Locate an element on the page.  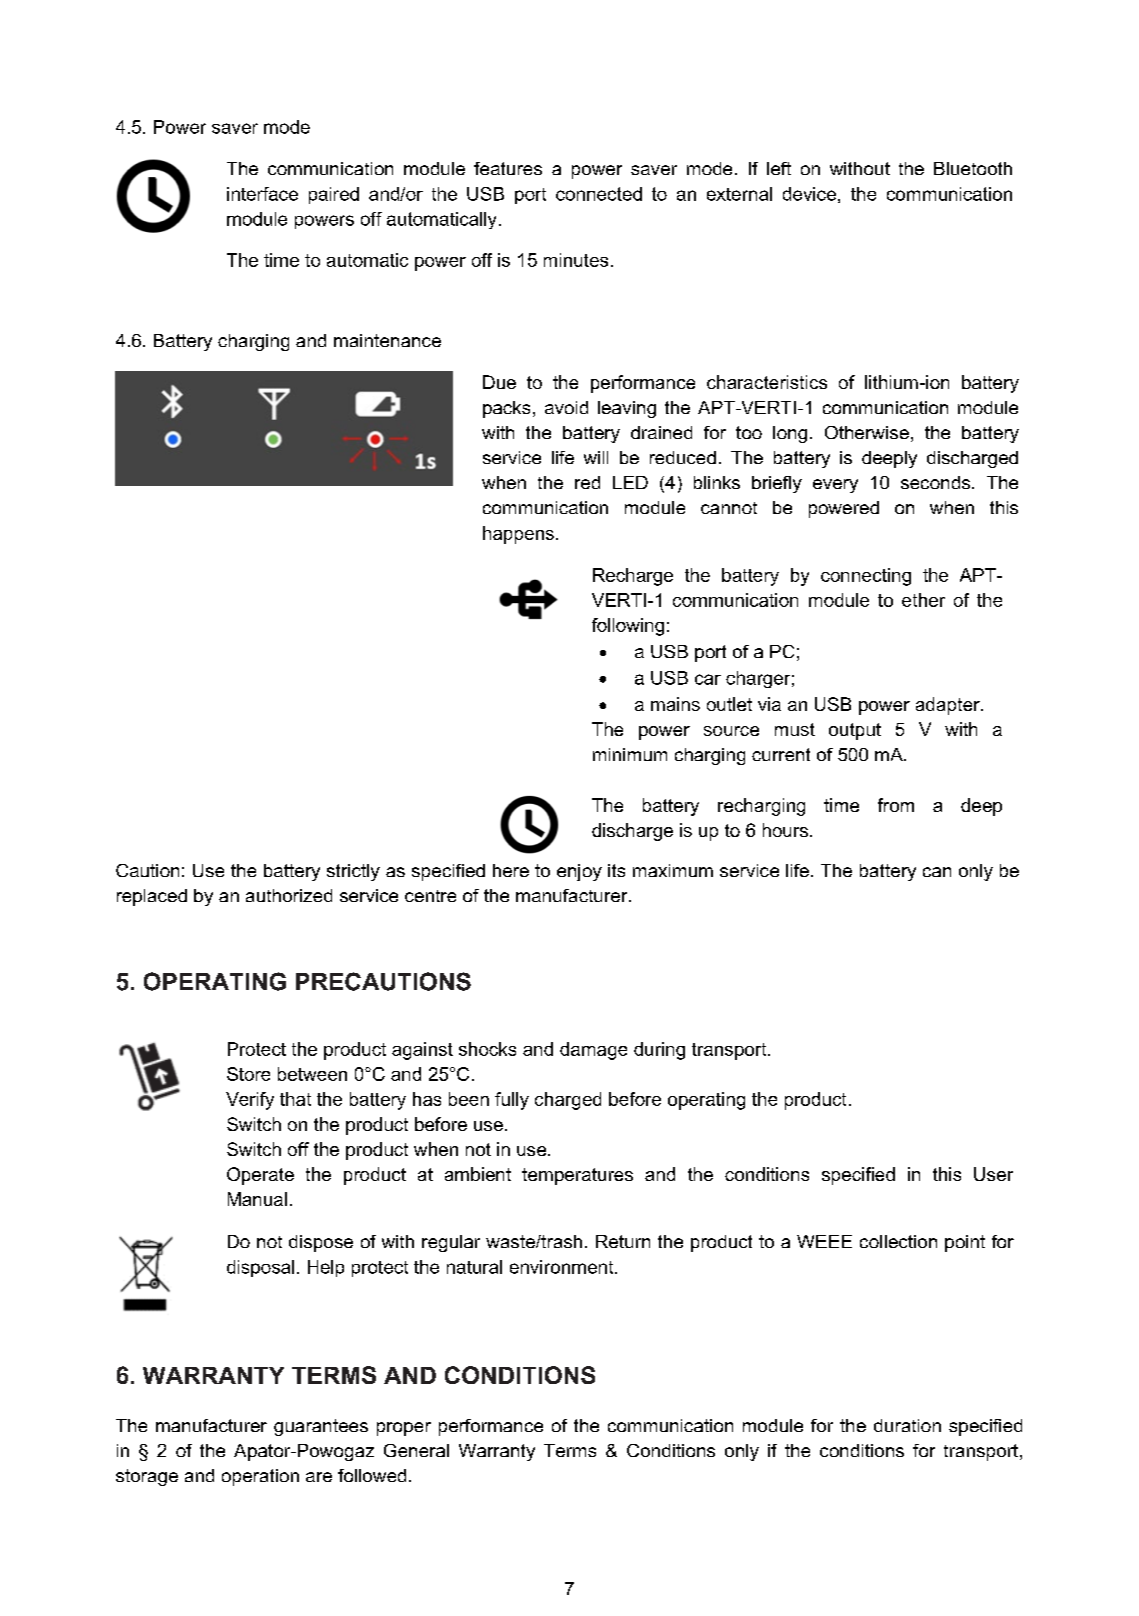
connected is located at coordinates (599, 194).
